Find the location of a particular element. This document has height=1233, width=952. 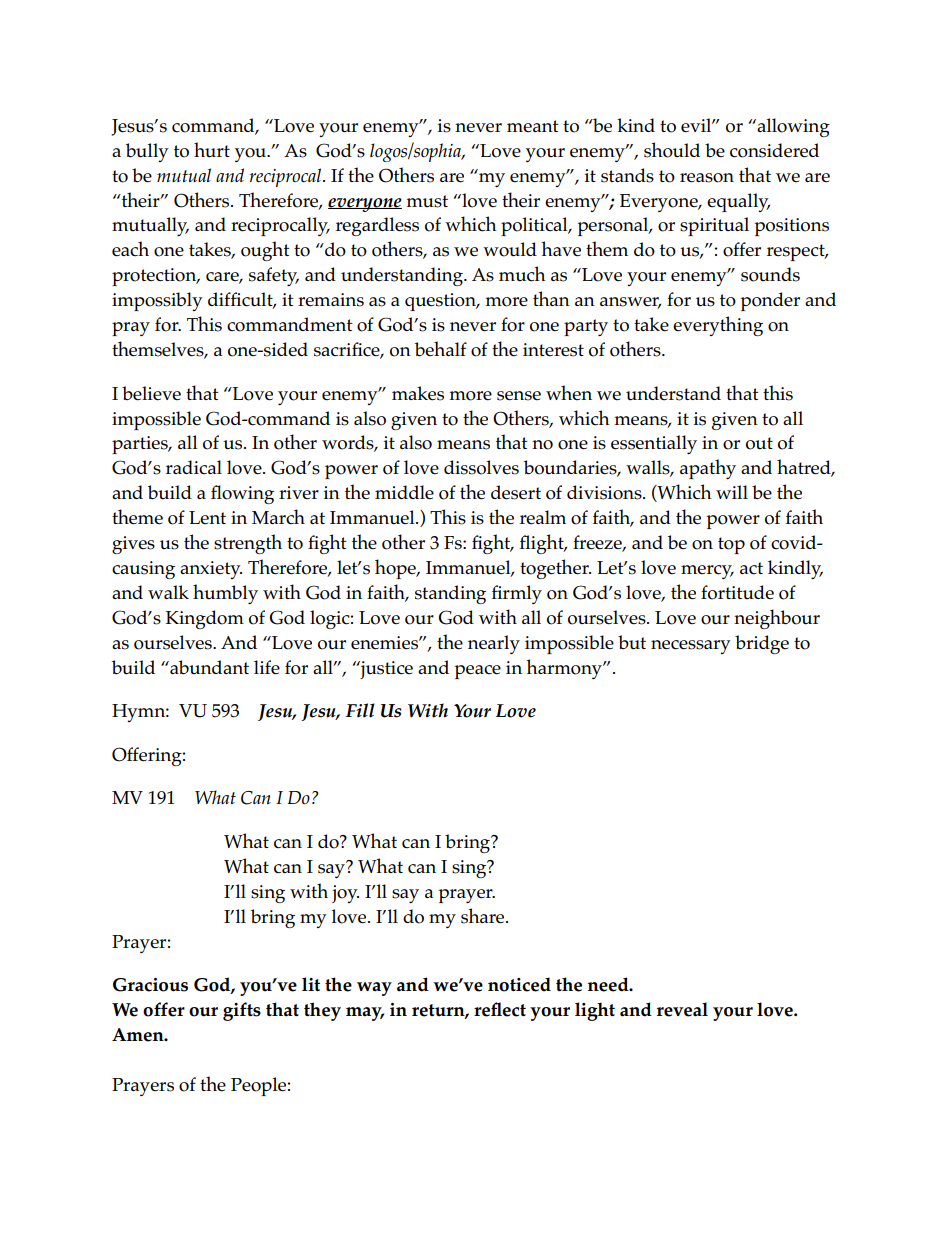

necessary is located at coordinates (691, 647).
